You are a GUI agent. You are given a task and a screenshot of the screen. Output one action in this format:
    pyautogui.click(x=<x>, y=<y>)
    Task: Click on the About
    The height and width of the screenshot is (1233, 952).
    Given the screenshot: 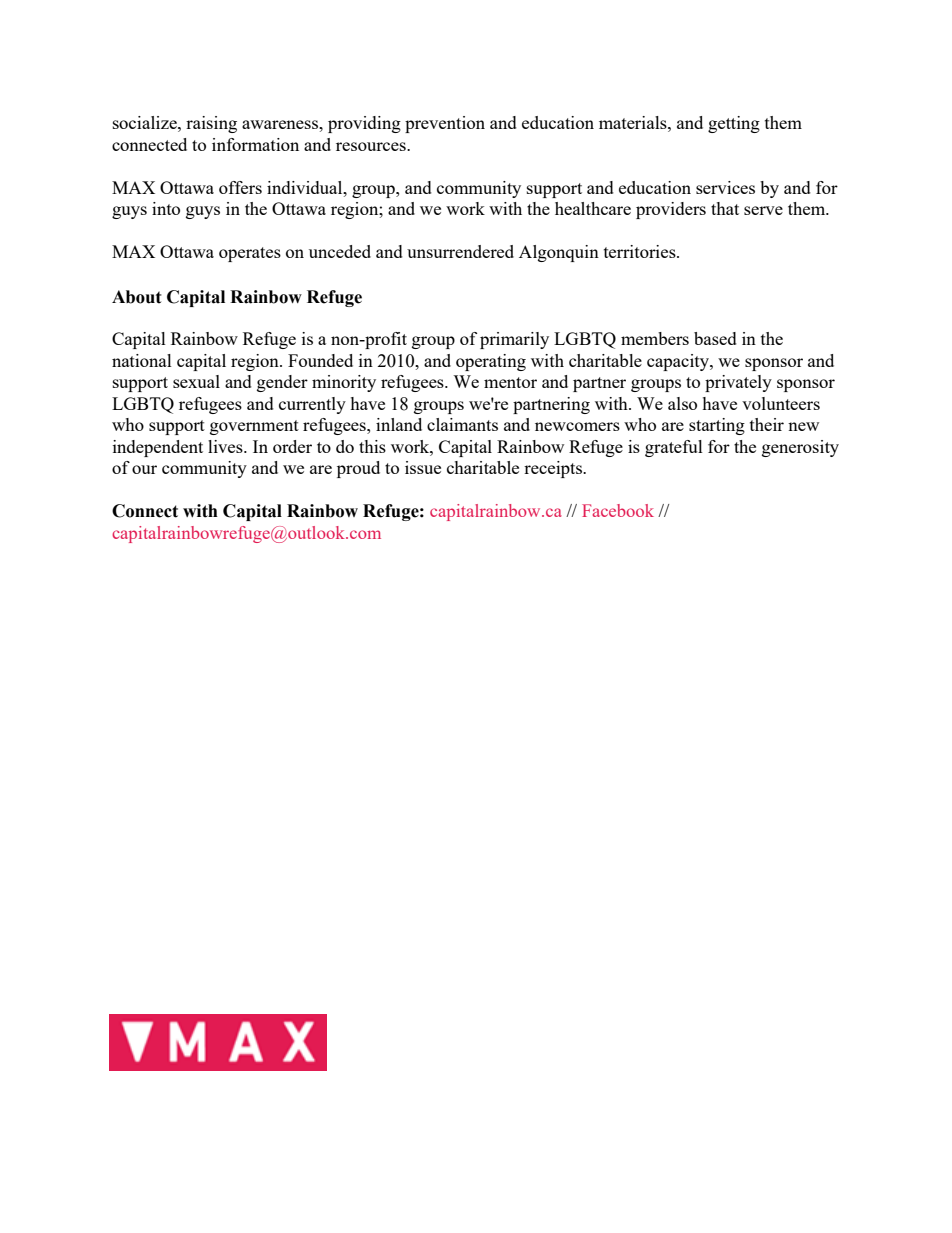 What is the action you would take?
    pyautogui.click(x=137, y=297)
